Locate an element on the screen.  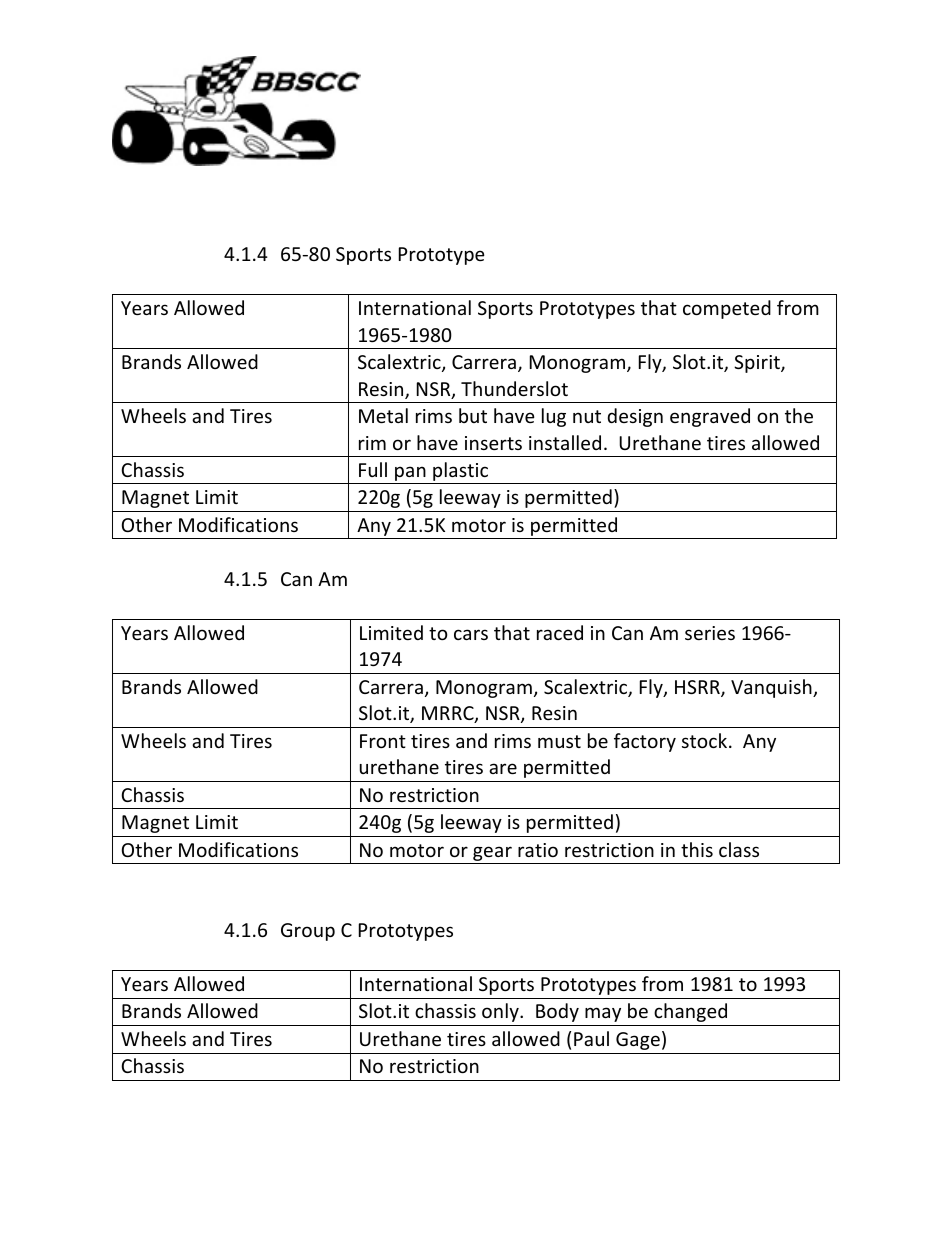
are is located at coordinates (503, 768).
